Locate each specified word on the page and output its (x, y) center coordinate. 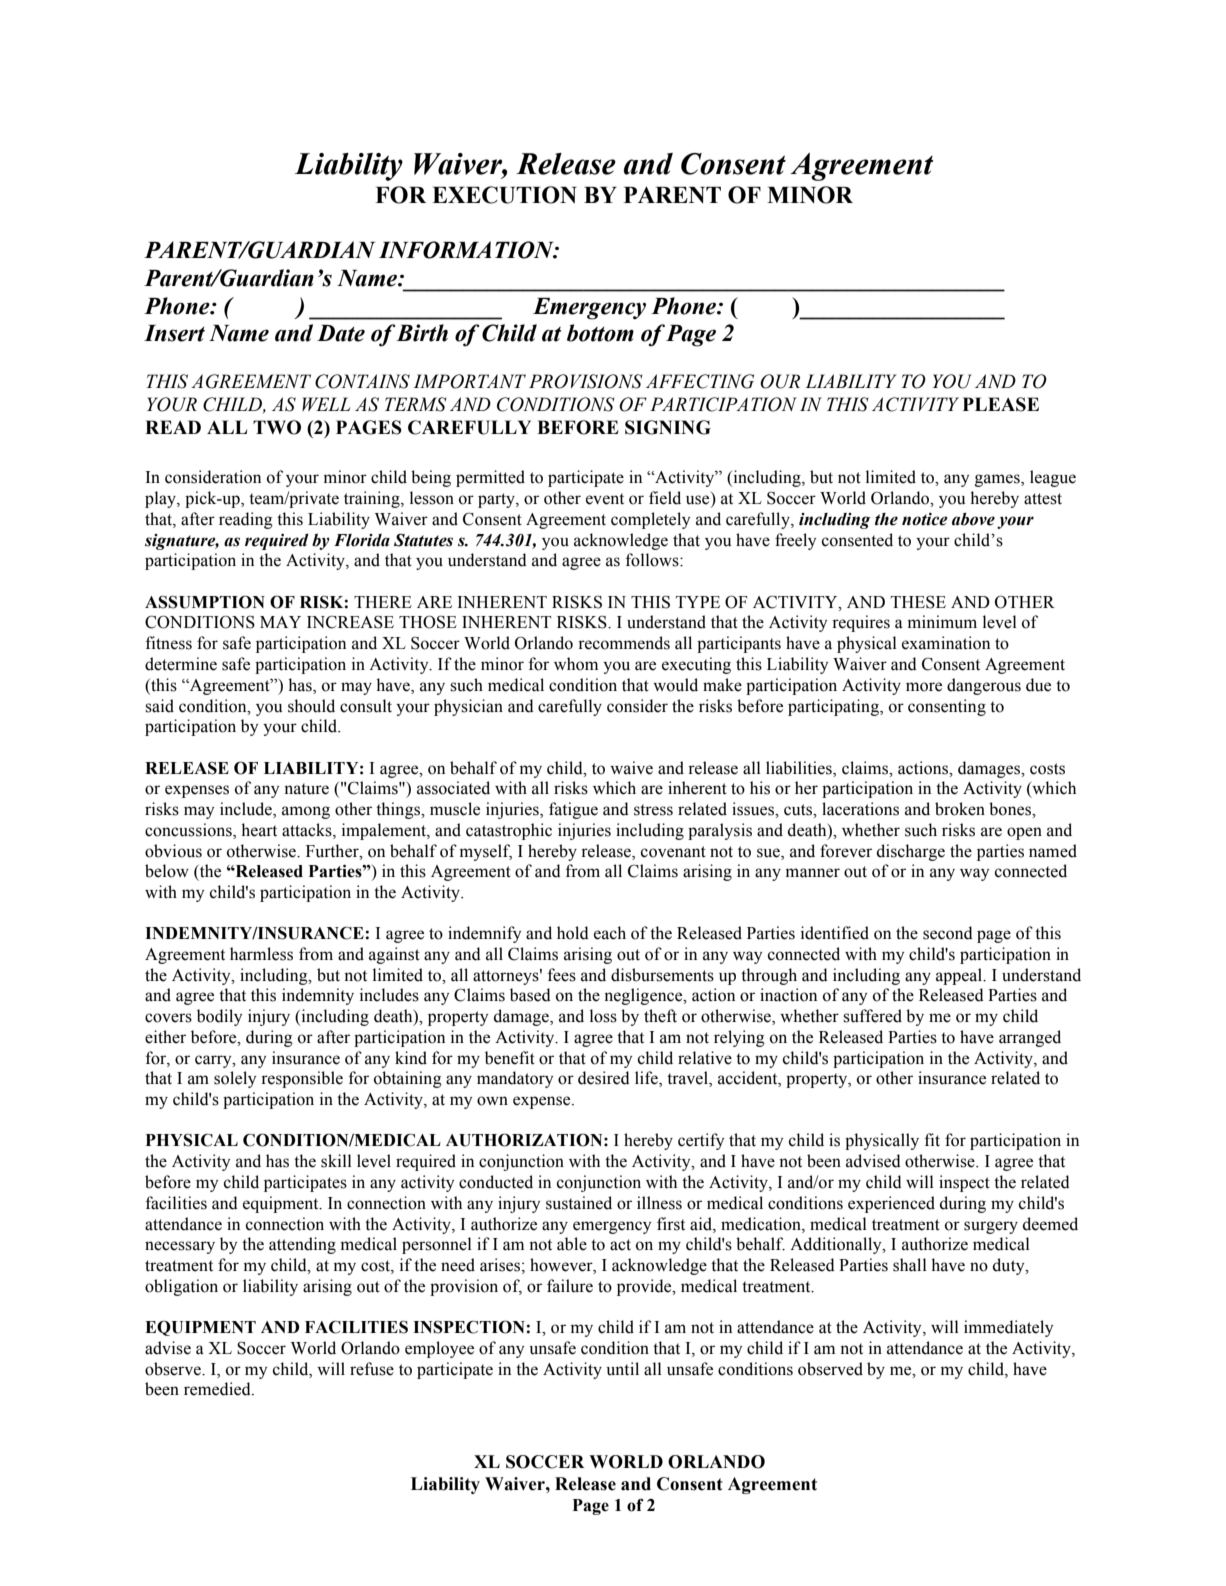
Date (341, 333)
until (623, 1369)
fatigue (573, 810)
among (306, 812)
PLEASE (1001, 404)
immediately (1008, 1328)
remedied (218, 1389)
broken (960, 809)
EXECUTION (504, 195)
